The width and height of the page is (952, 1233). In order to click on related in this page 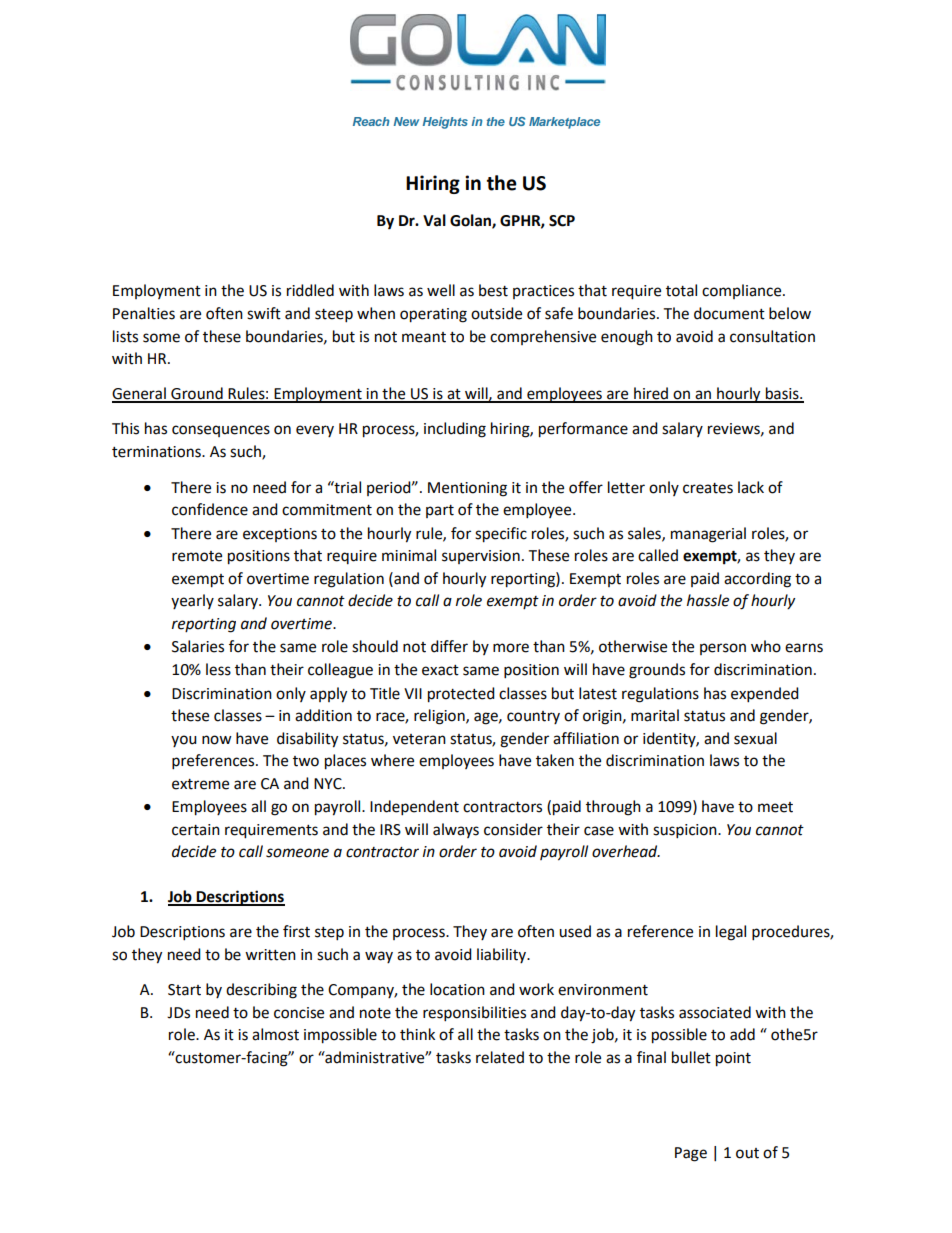, I will do `click(500, 1057)`.
